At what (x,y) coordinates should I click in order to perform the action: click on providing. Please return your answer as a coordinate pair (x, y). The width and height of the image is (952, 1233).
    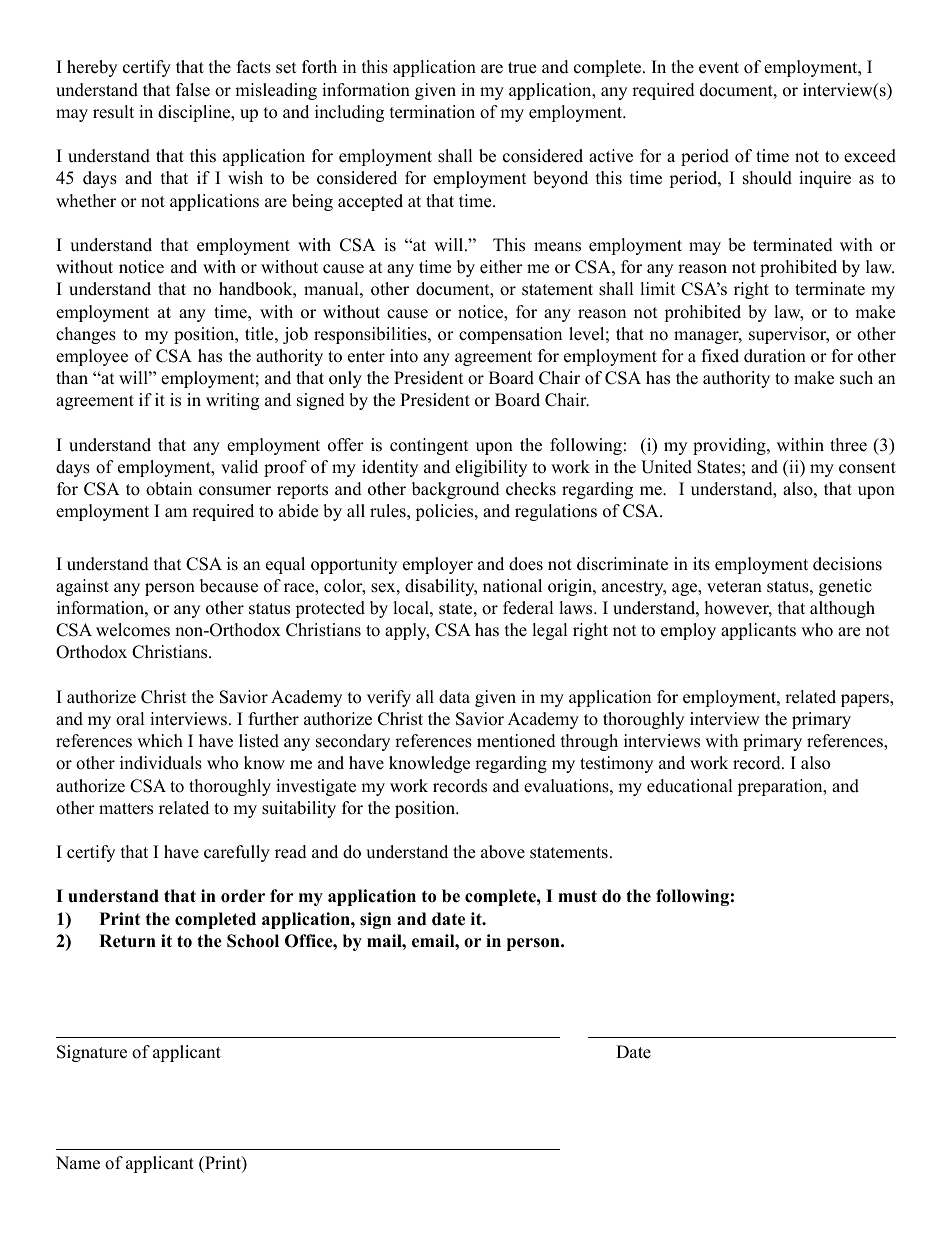
    Looking at the image, I should click on (730, 446).
